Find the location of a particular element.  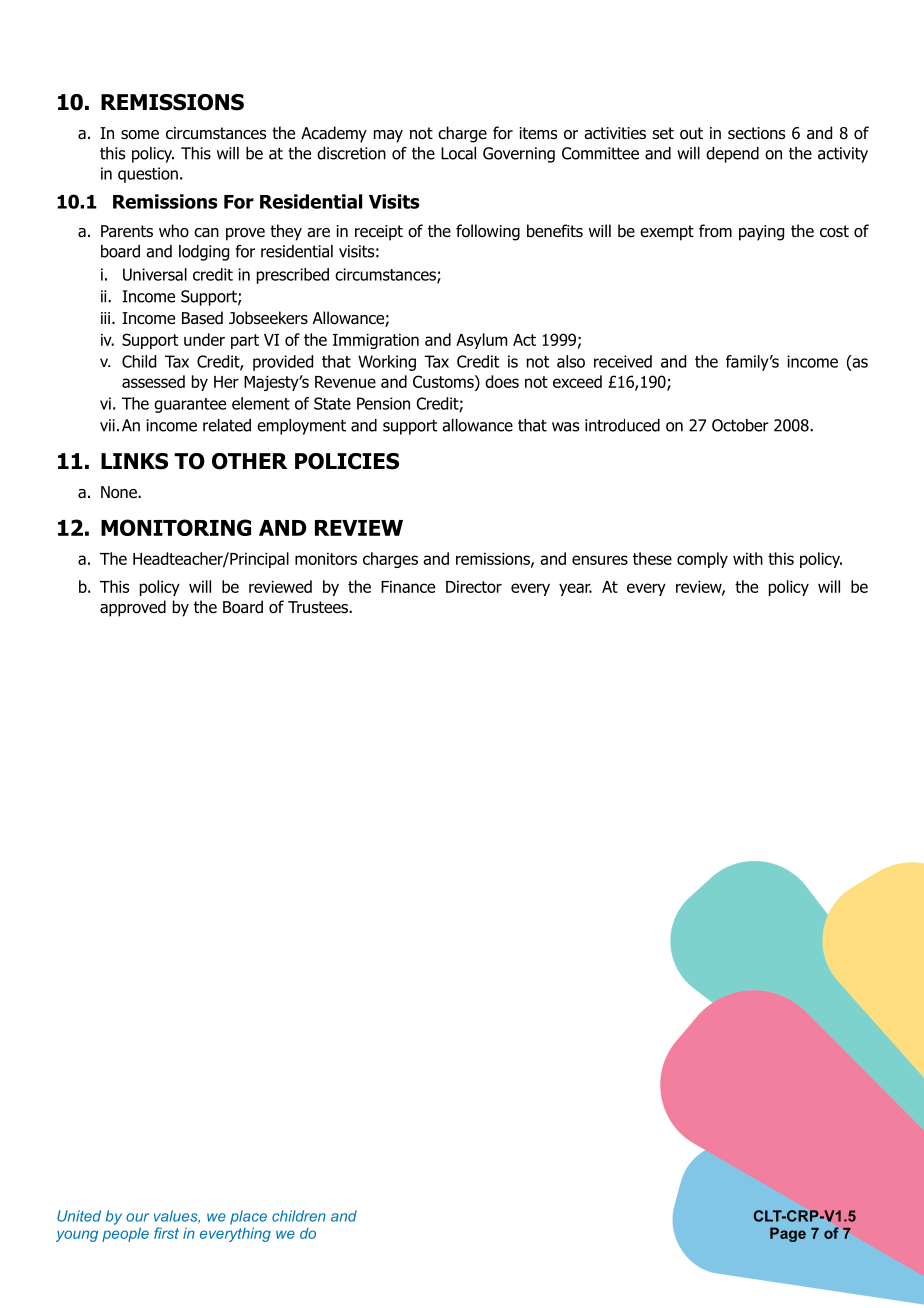

depend is located at coordinates (732, 155).
